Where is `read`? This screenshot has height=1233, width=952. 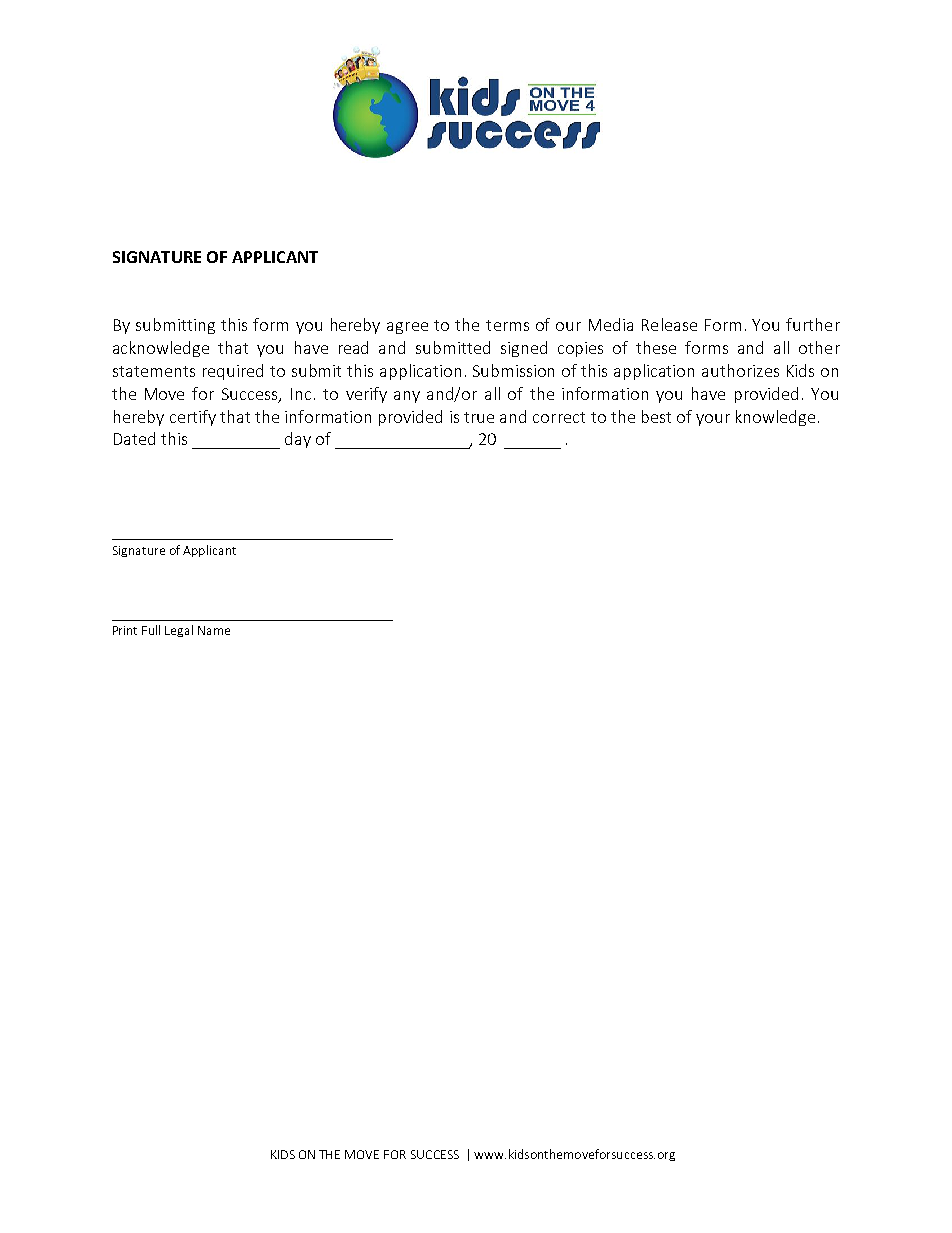
read is located at coordinates (353, 347).
